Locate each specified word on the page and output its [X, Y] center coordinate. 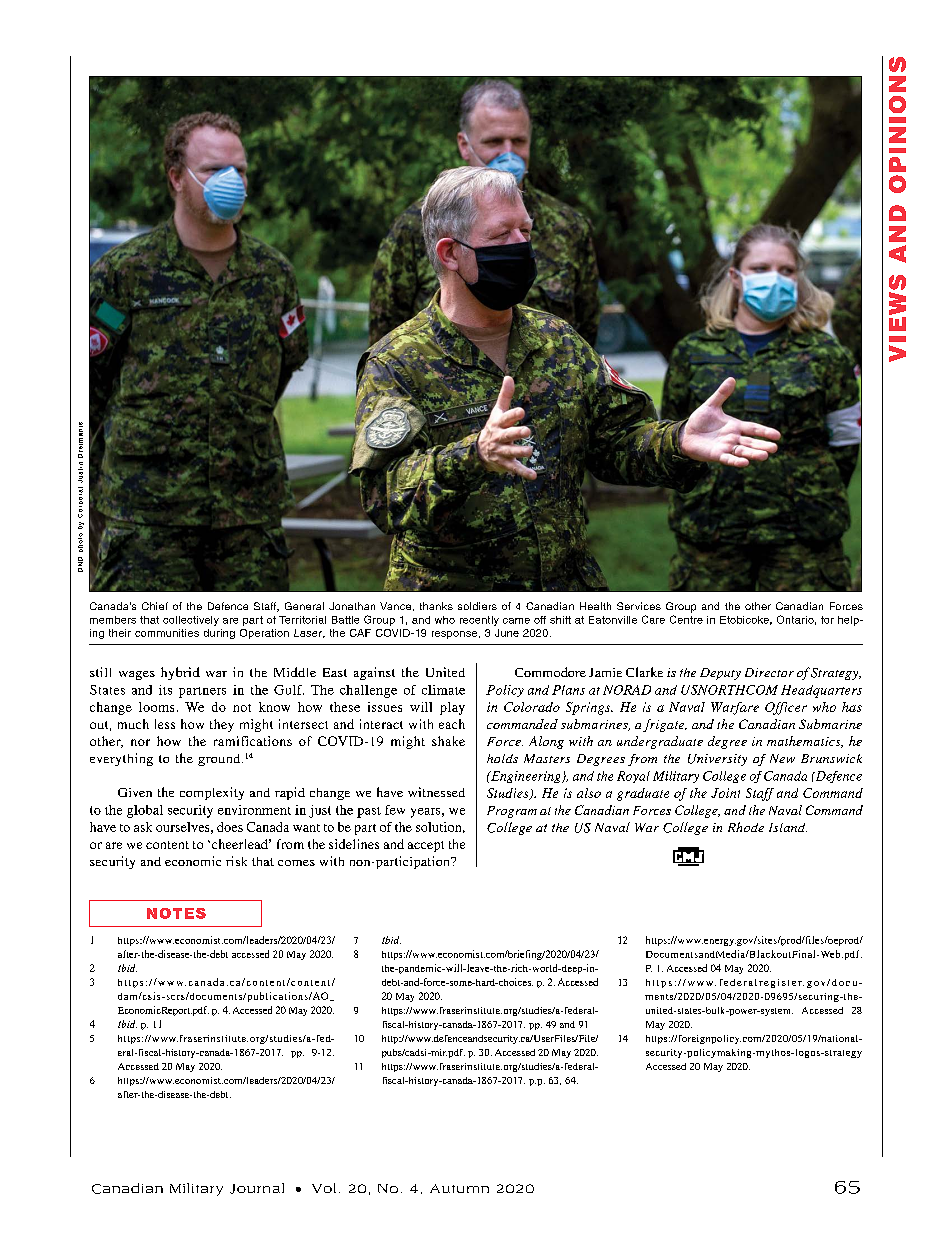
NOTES [176, 913]
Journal [257, 1188]
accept [426, 846]
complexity [212, 793]
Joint [725, 793]
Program [512, 812]
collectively [191, 621]
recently [479, 621]
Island [788, 827]
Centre [686, 619]
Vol [324, 1188]
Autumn [459, 1188]
